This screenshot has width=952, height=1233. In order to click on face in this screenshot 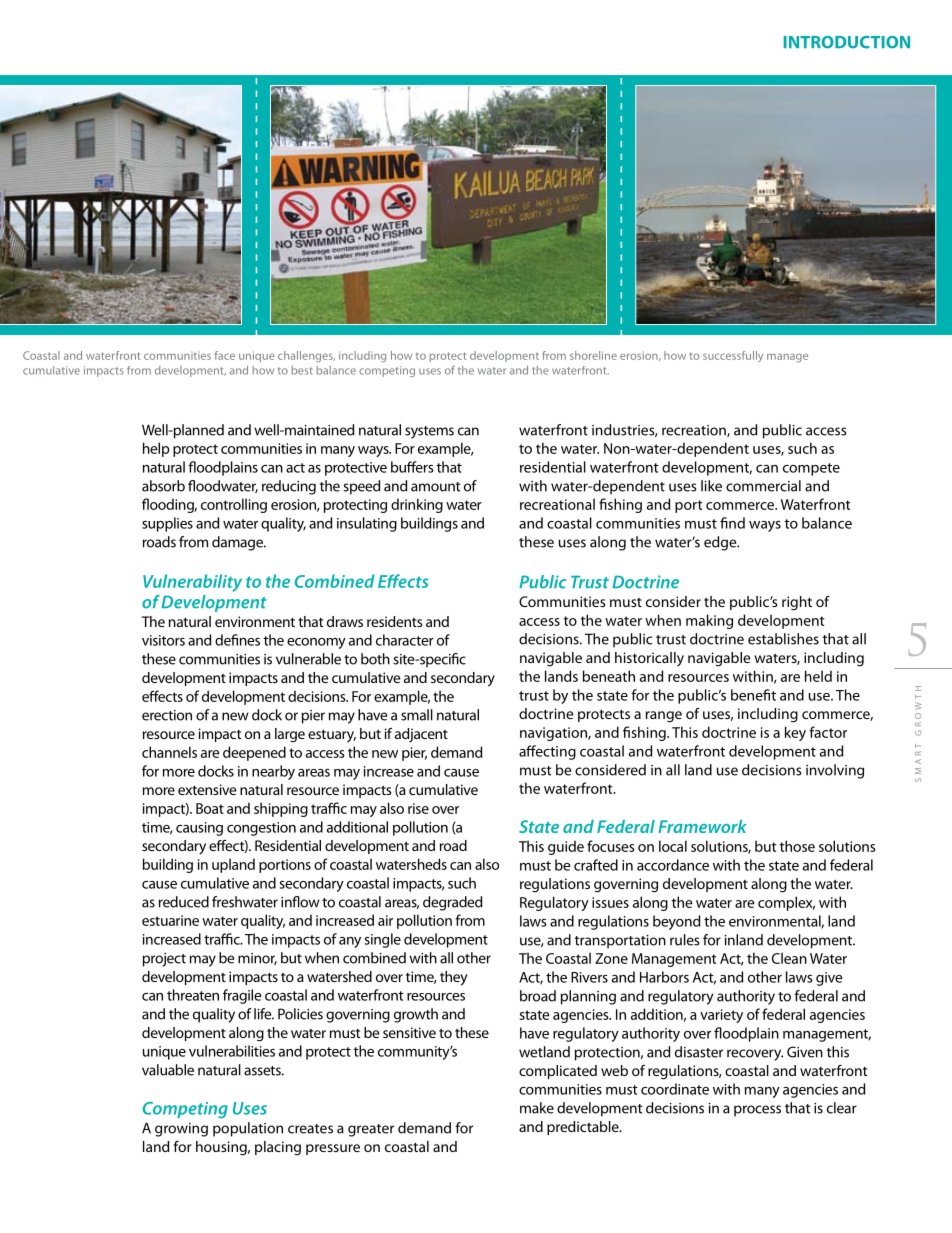, I will do `click(225, 355)`.
